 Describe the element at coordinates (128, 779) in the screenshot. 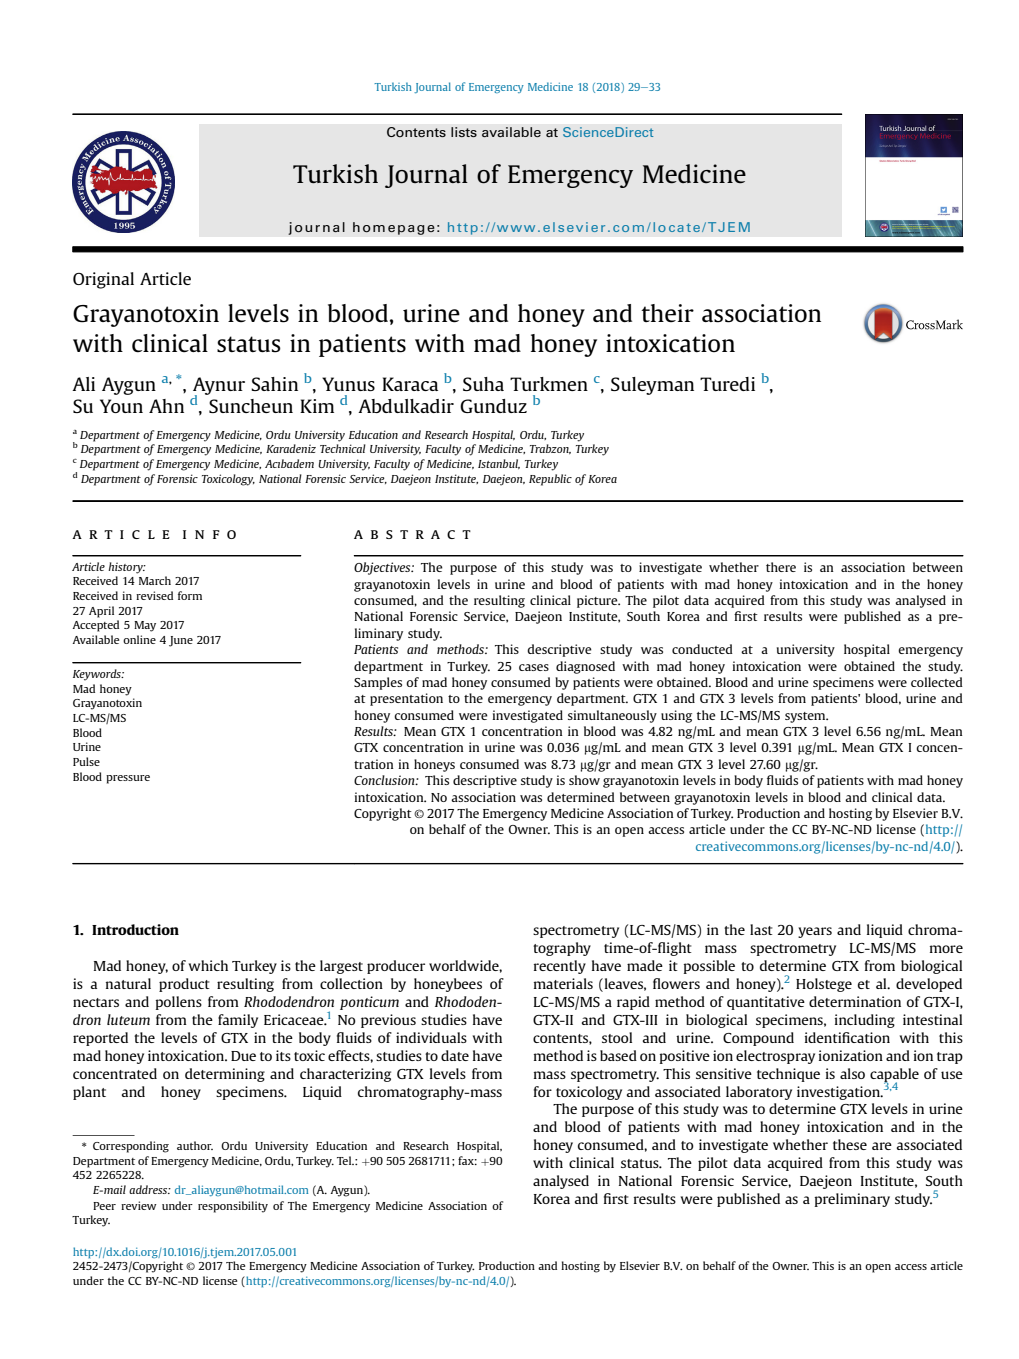

I see `pressure` at that location.
